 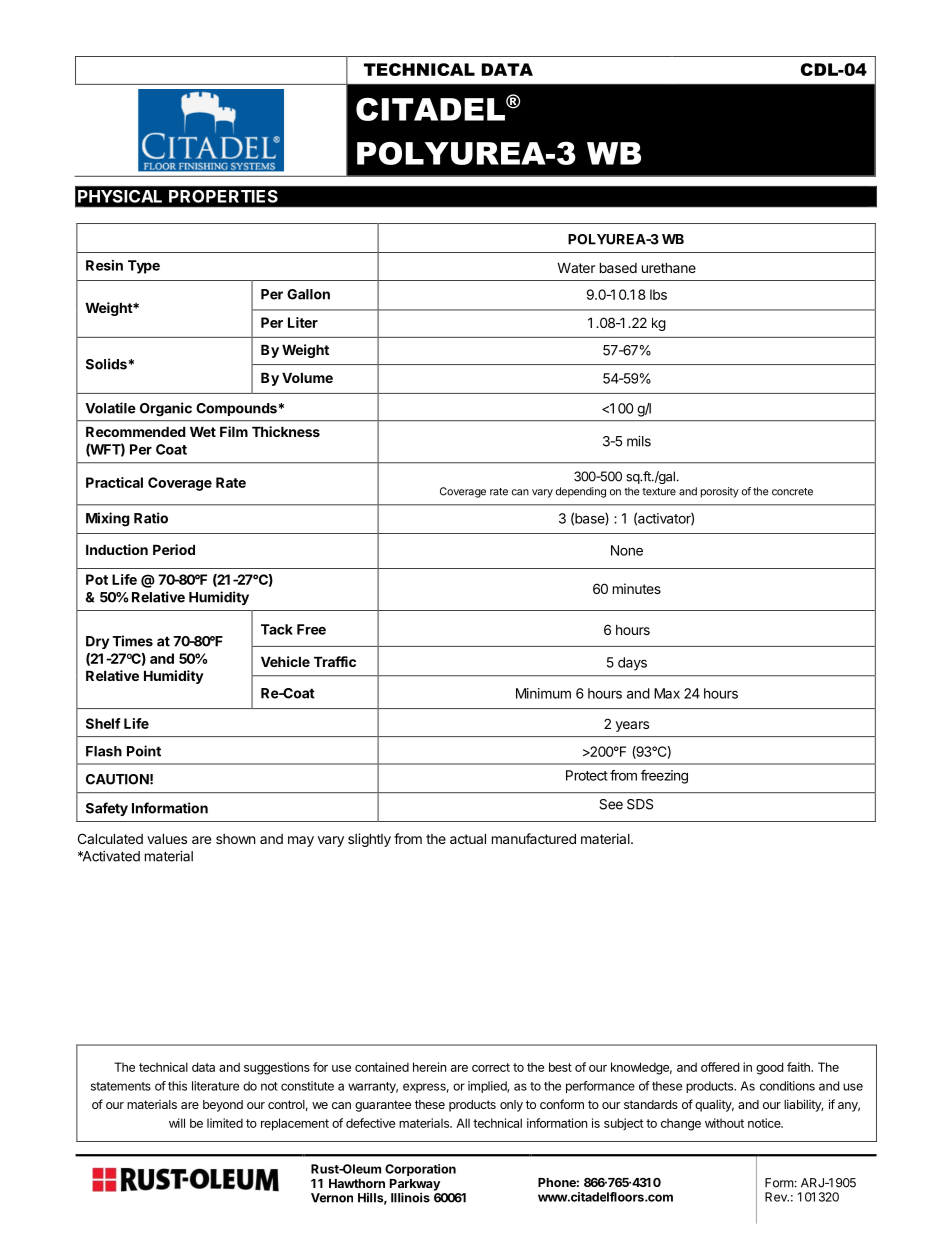 What do you see at coordinates (720, 492) in the document?
I see `porosity` at bounding box center [720, 492].
